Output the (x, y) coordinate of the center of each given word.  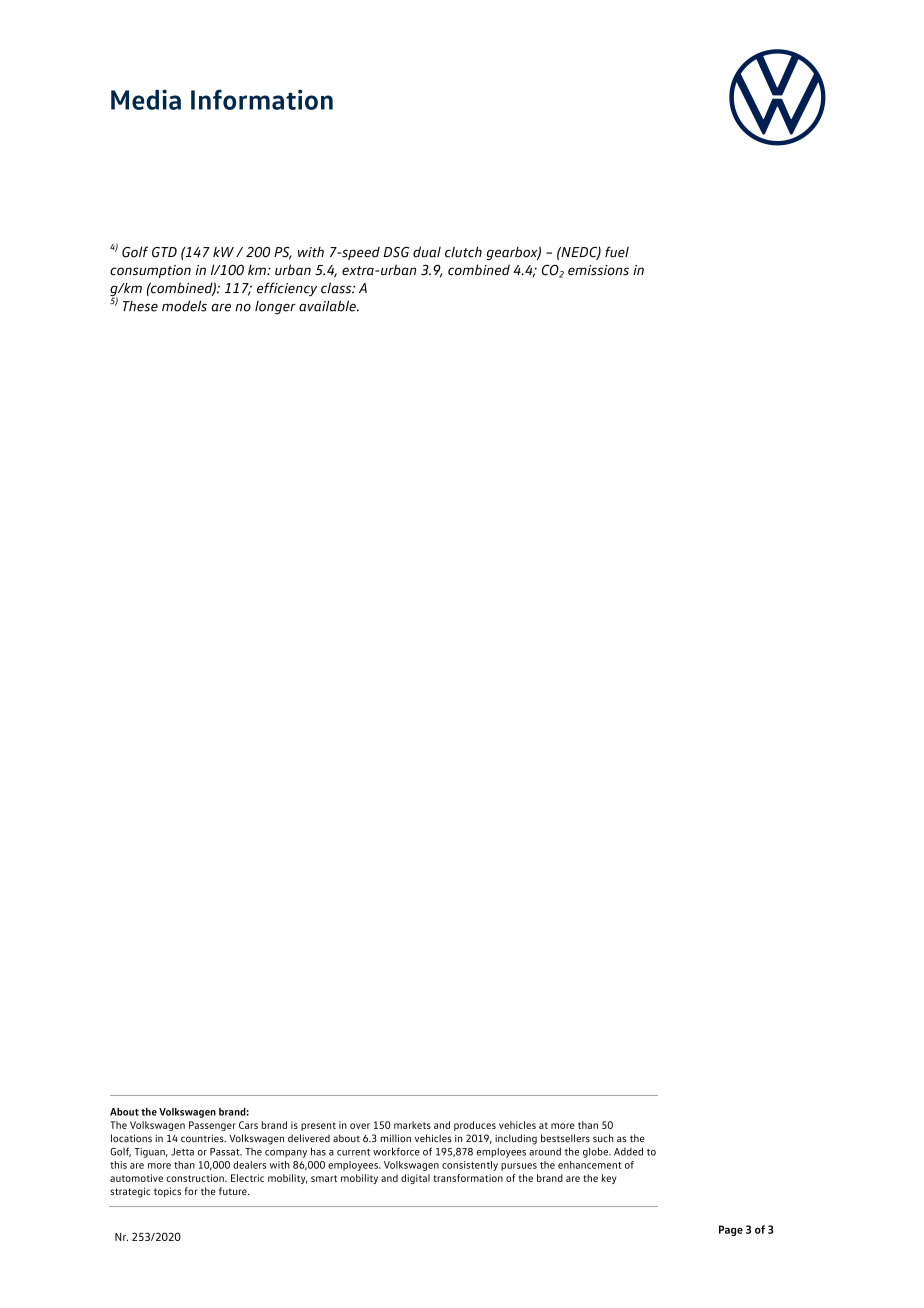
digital (415, 1179)
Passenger (212, 1126)
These (140, 306)
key (609, 1179)
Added (628, 1151)
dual (427, 252)
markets (412, 1125)
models (184, 306)
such (603, 1138)
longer (275, 308)
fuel (617, 252)
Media (146, 99)
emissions (598, 270)
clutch (463, 252)
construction (196, 1178)
